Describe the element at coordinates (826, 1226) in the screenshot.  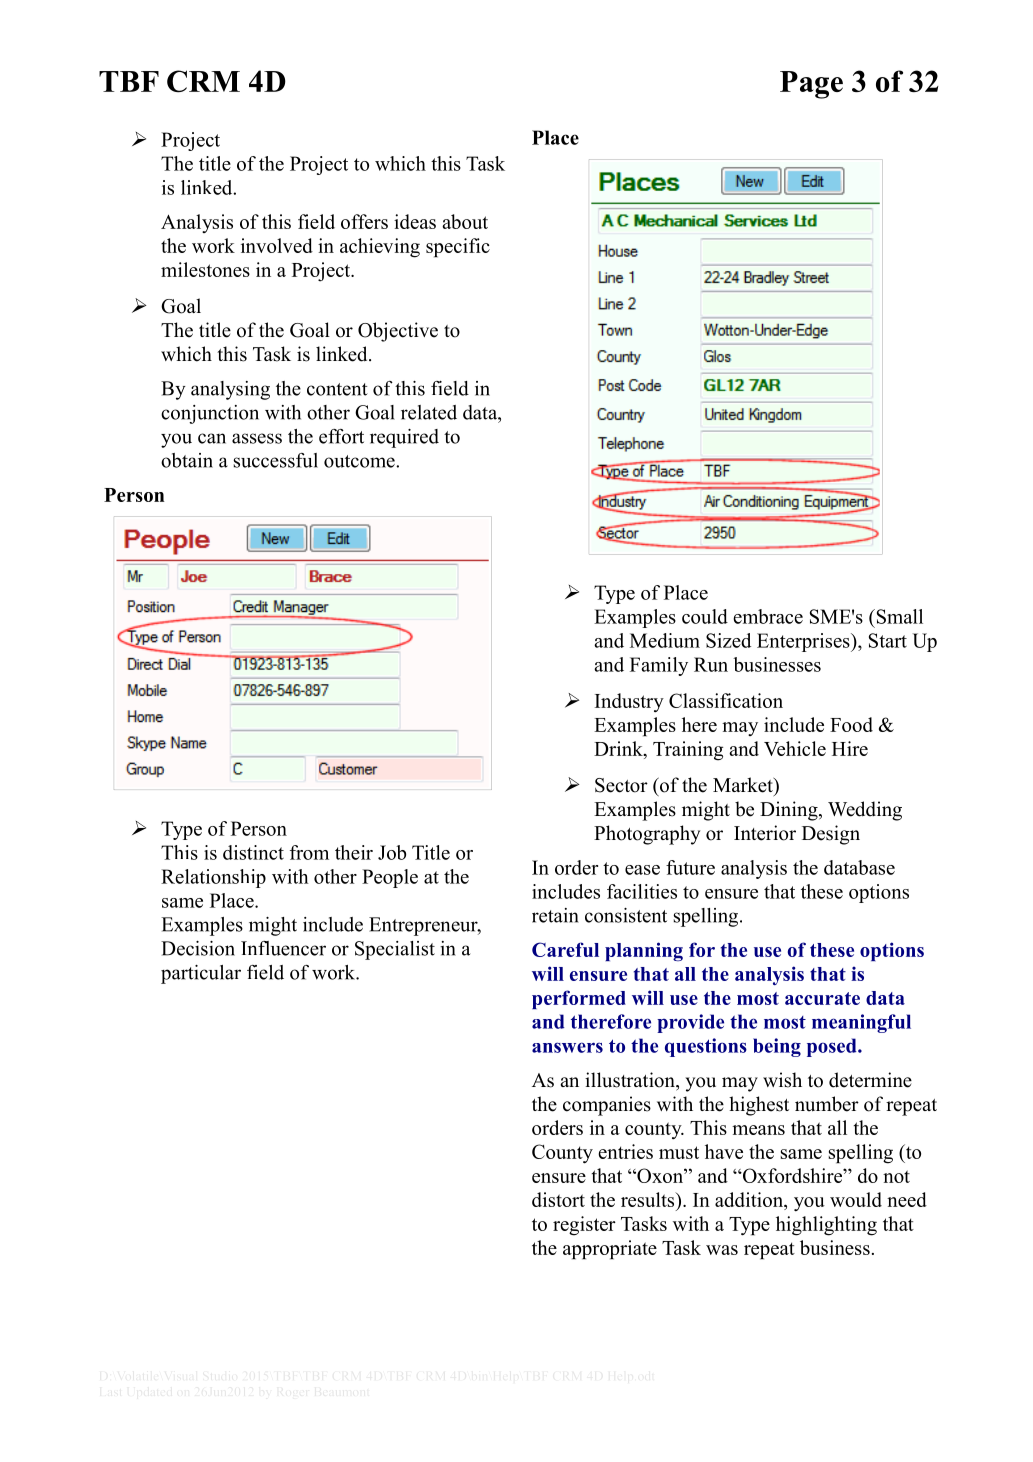
I see `highlighting` at that location.
